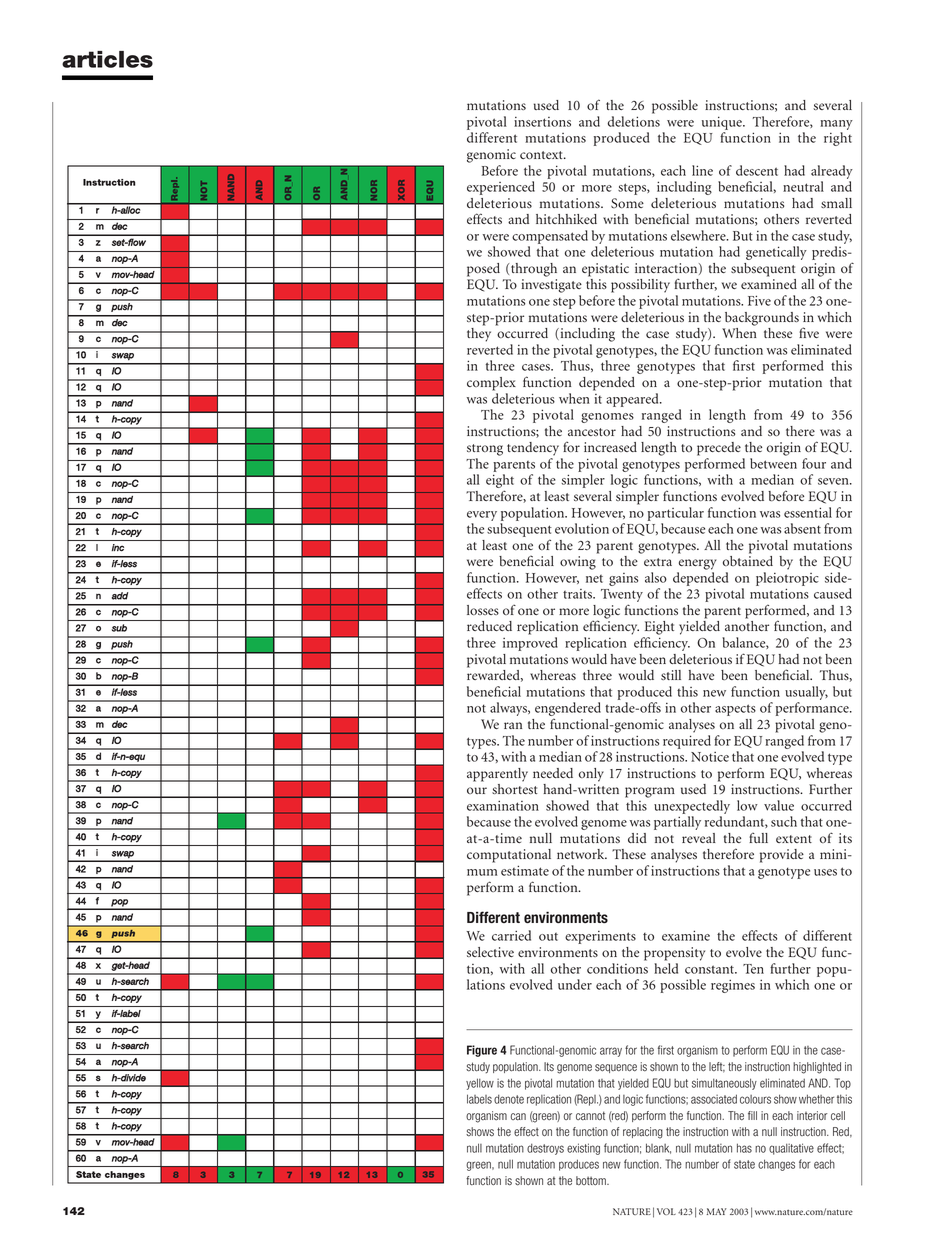 This screenshot has width=952, height=1233. What do you see at coordinates (485, 450) in the screenshot?
I see `strong` at bounding box center [485, 450].
